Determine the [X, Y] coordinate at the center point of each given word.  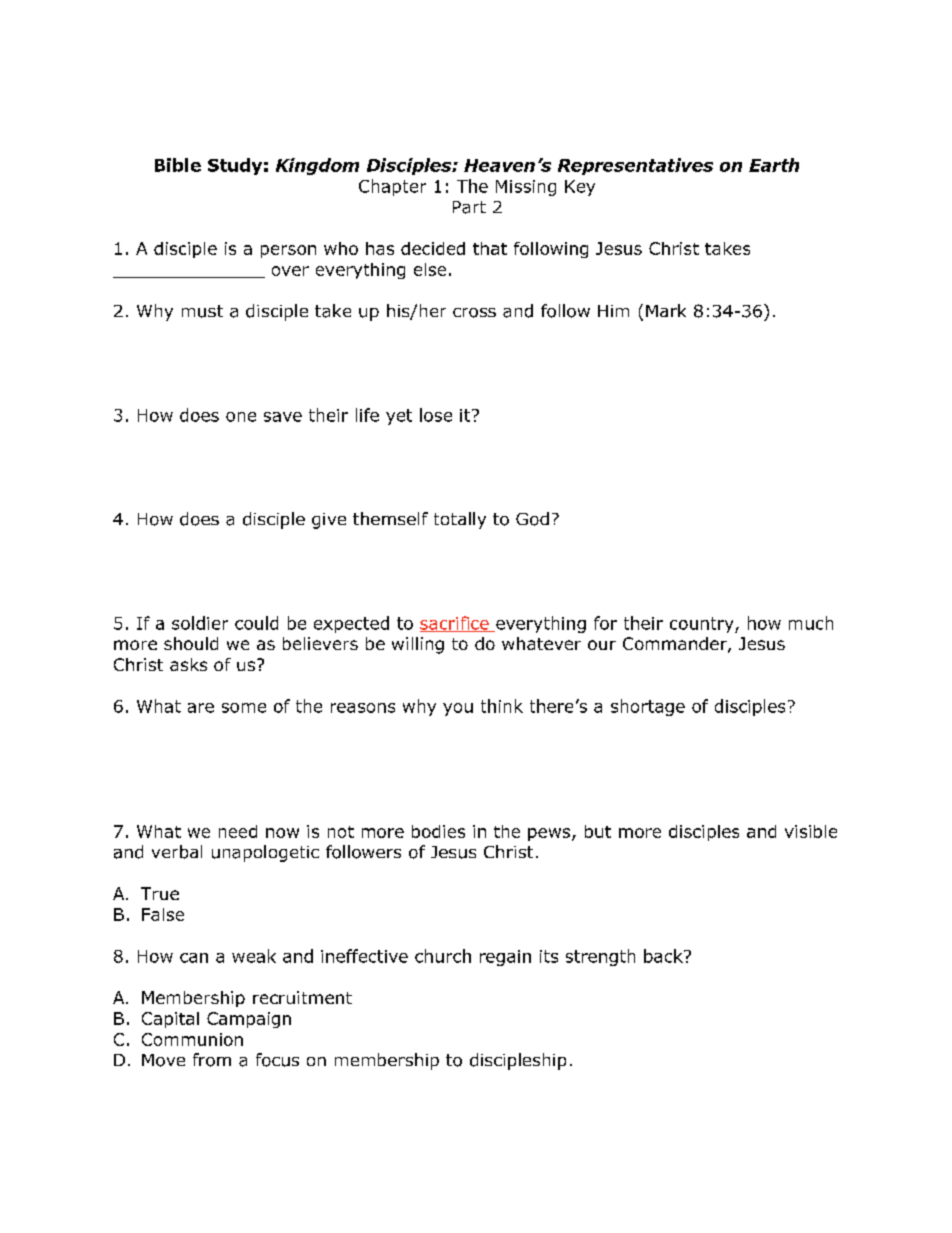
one [241, 417]
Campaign [249, 1020]
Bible [178, 165]
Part [469, 207]
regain [505, 958]
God [532, 519]
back [664, 956]
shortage [648, 707]
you [458, 709]
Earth [774, 165]
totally [460, 520]
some [244, 708]
